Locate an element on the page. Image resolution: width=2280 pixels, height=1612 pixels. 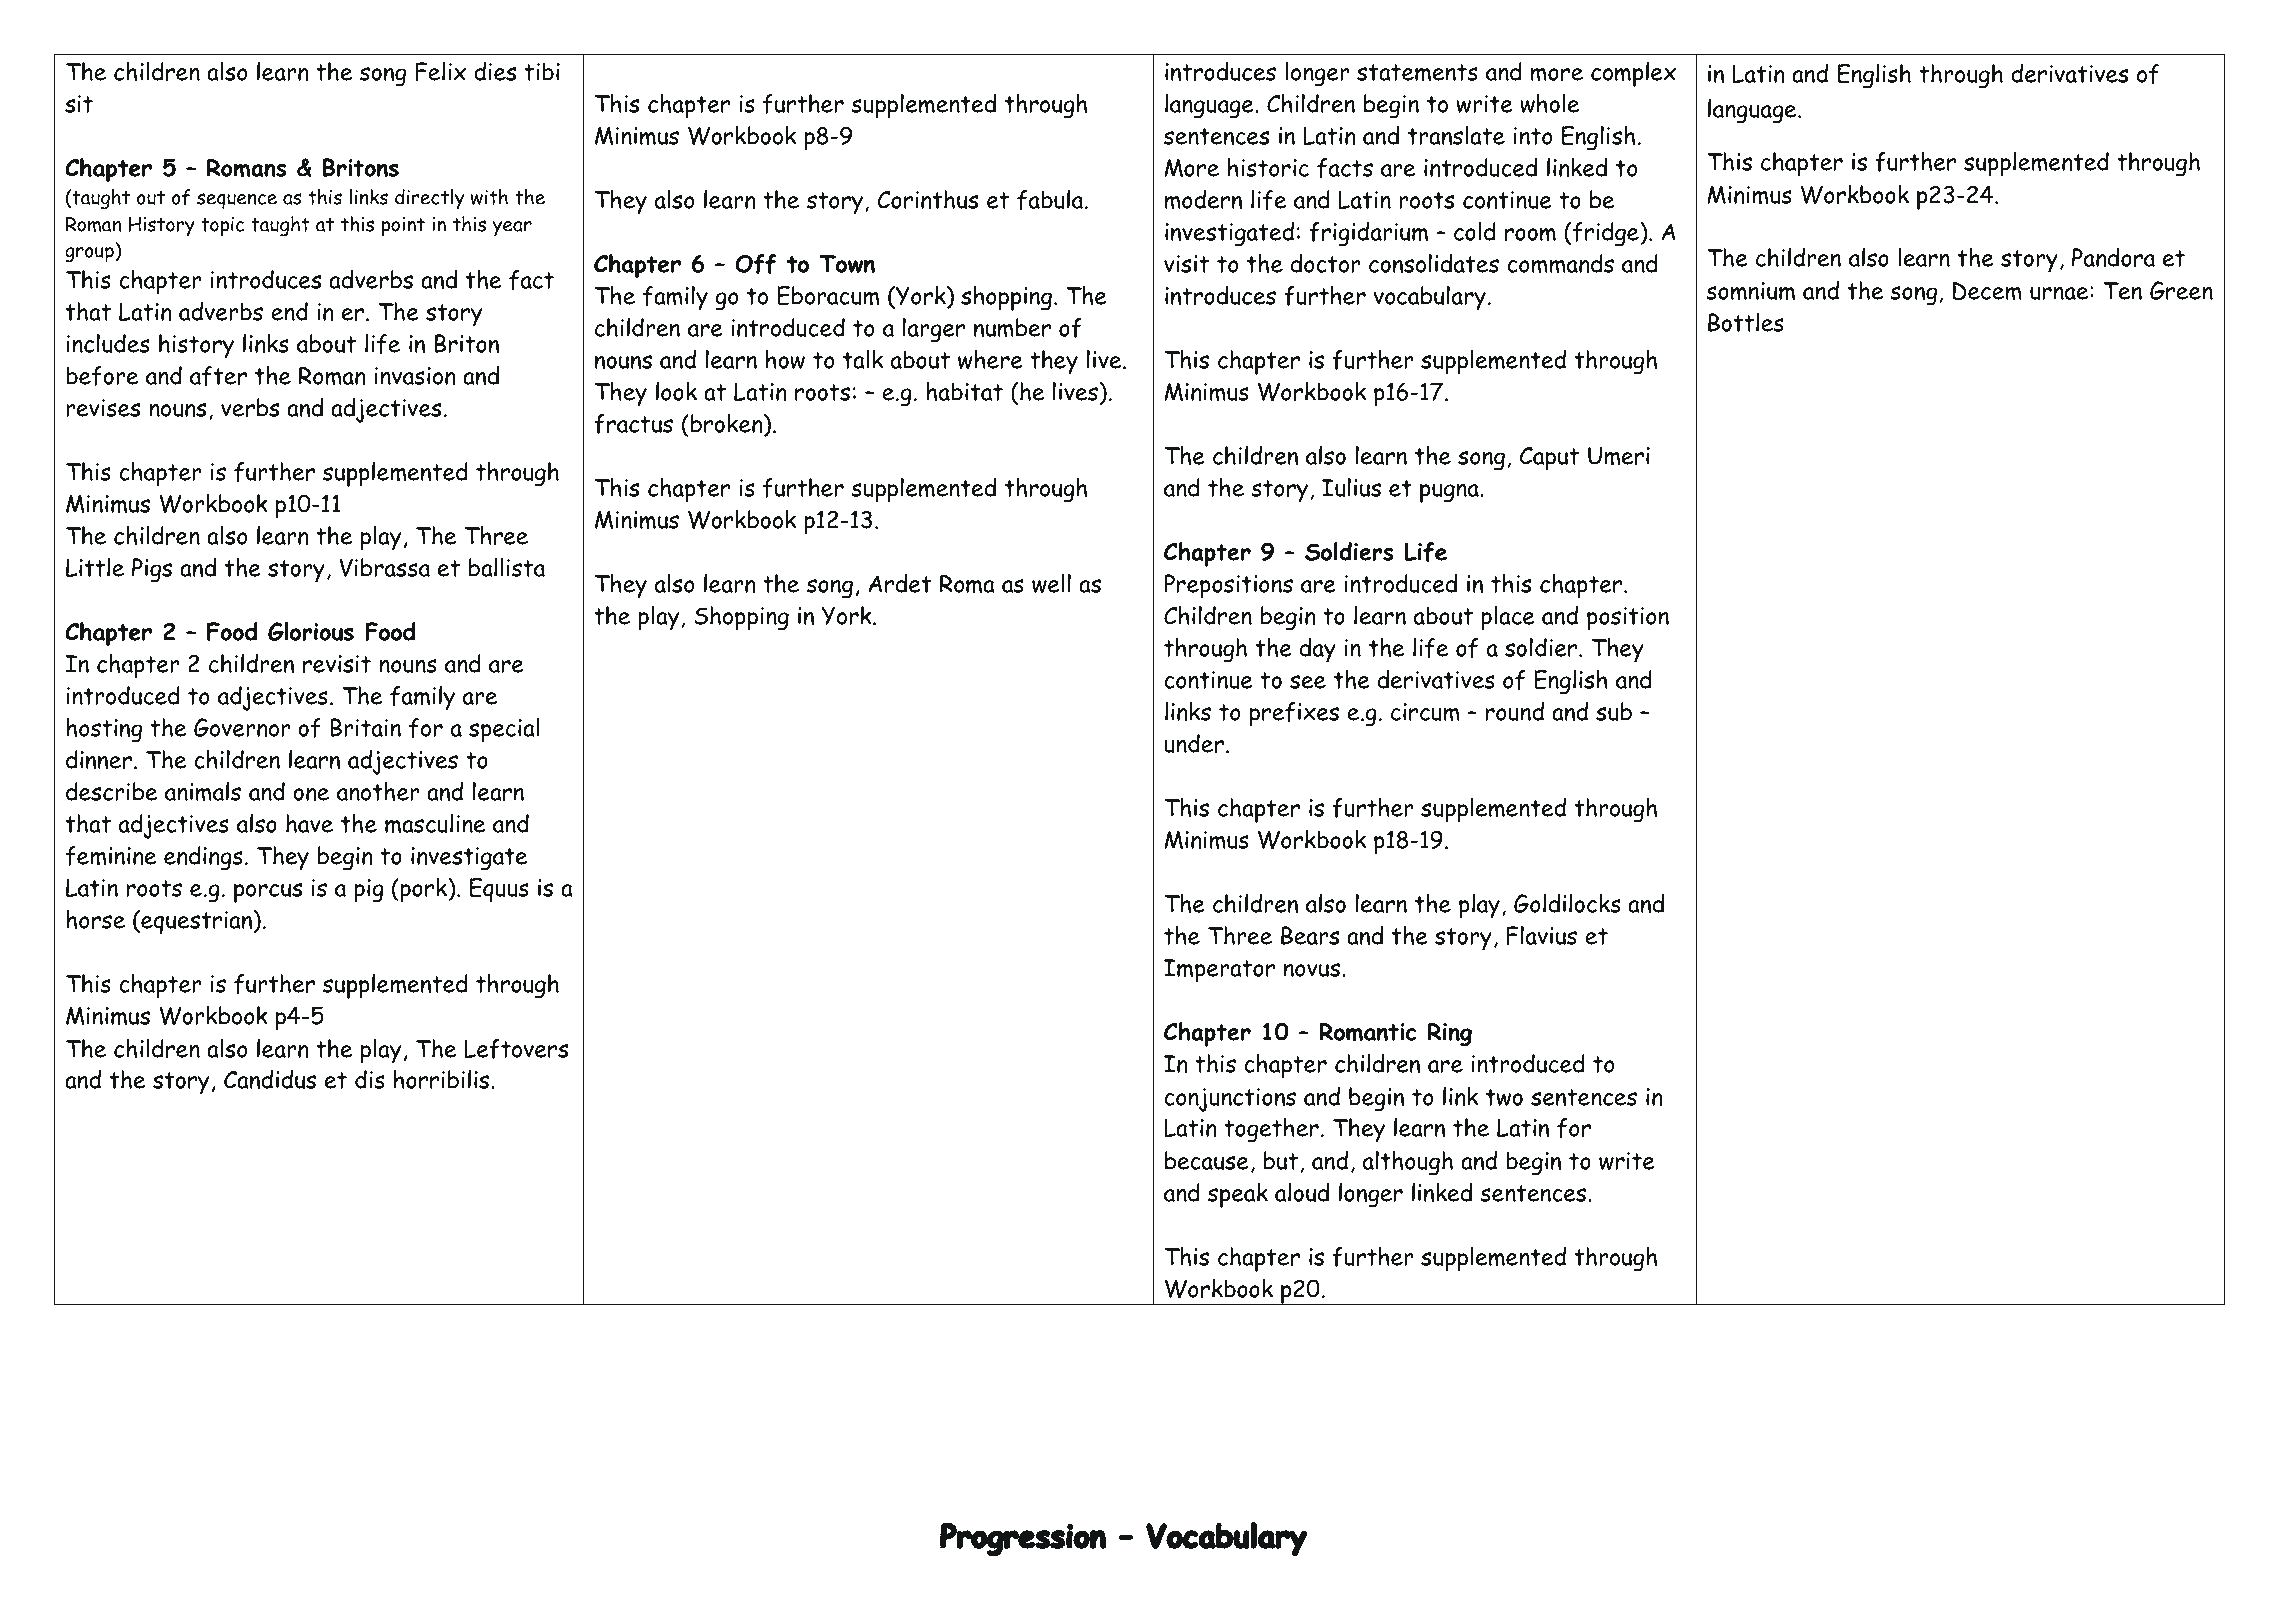
ballista is located at coordinates (507, 567).
